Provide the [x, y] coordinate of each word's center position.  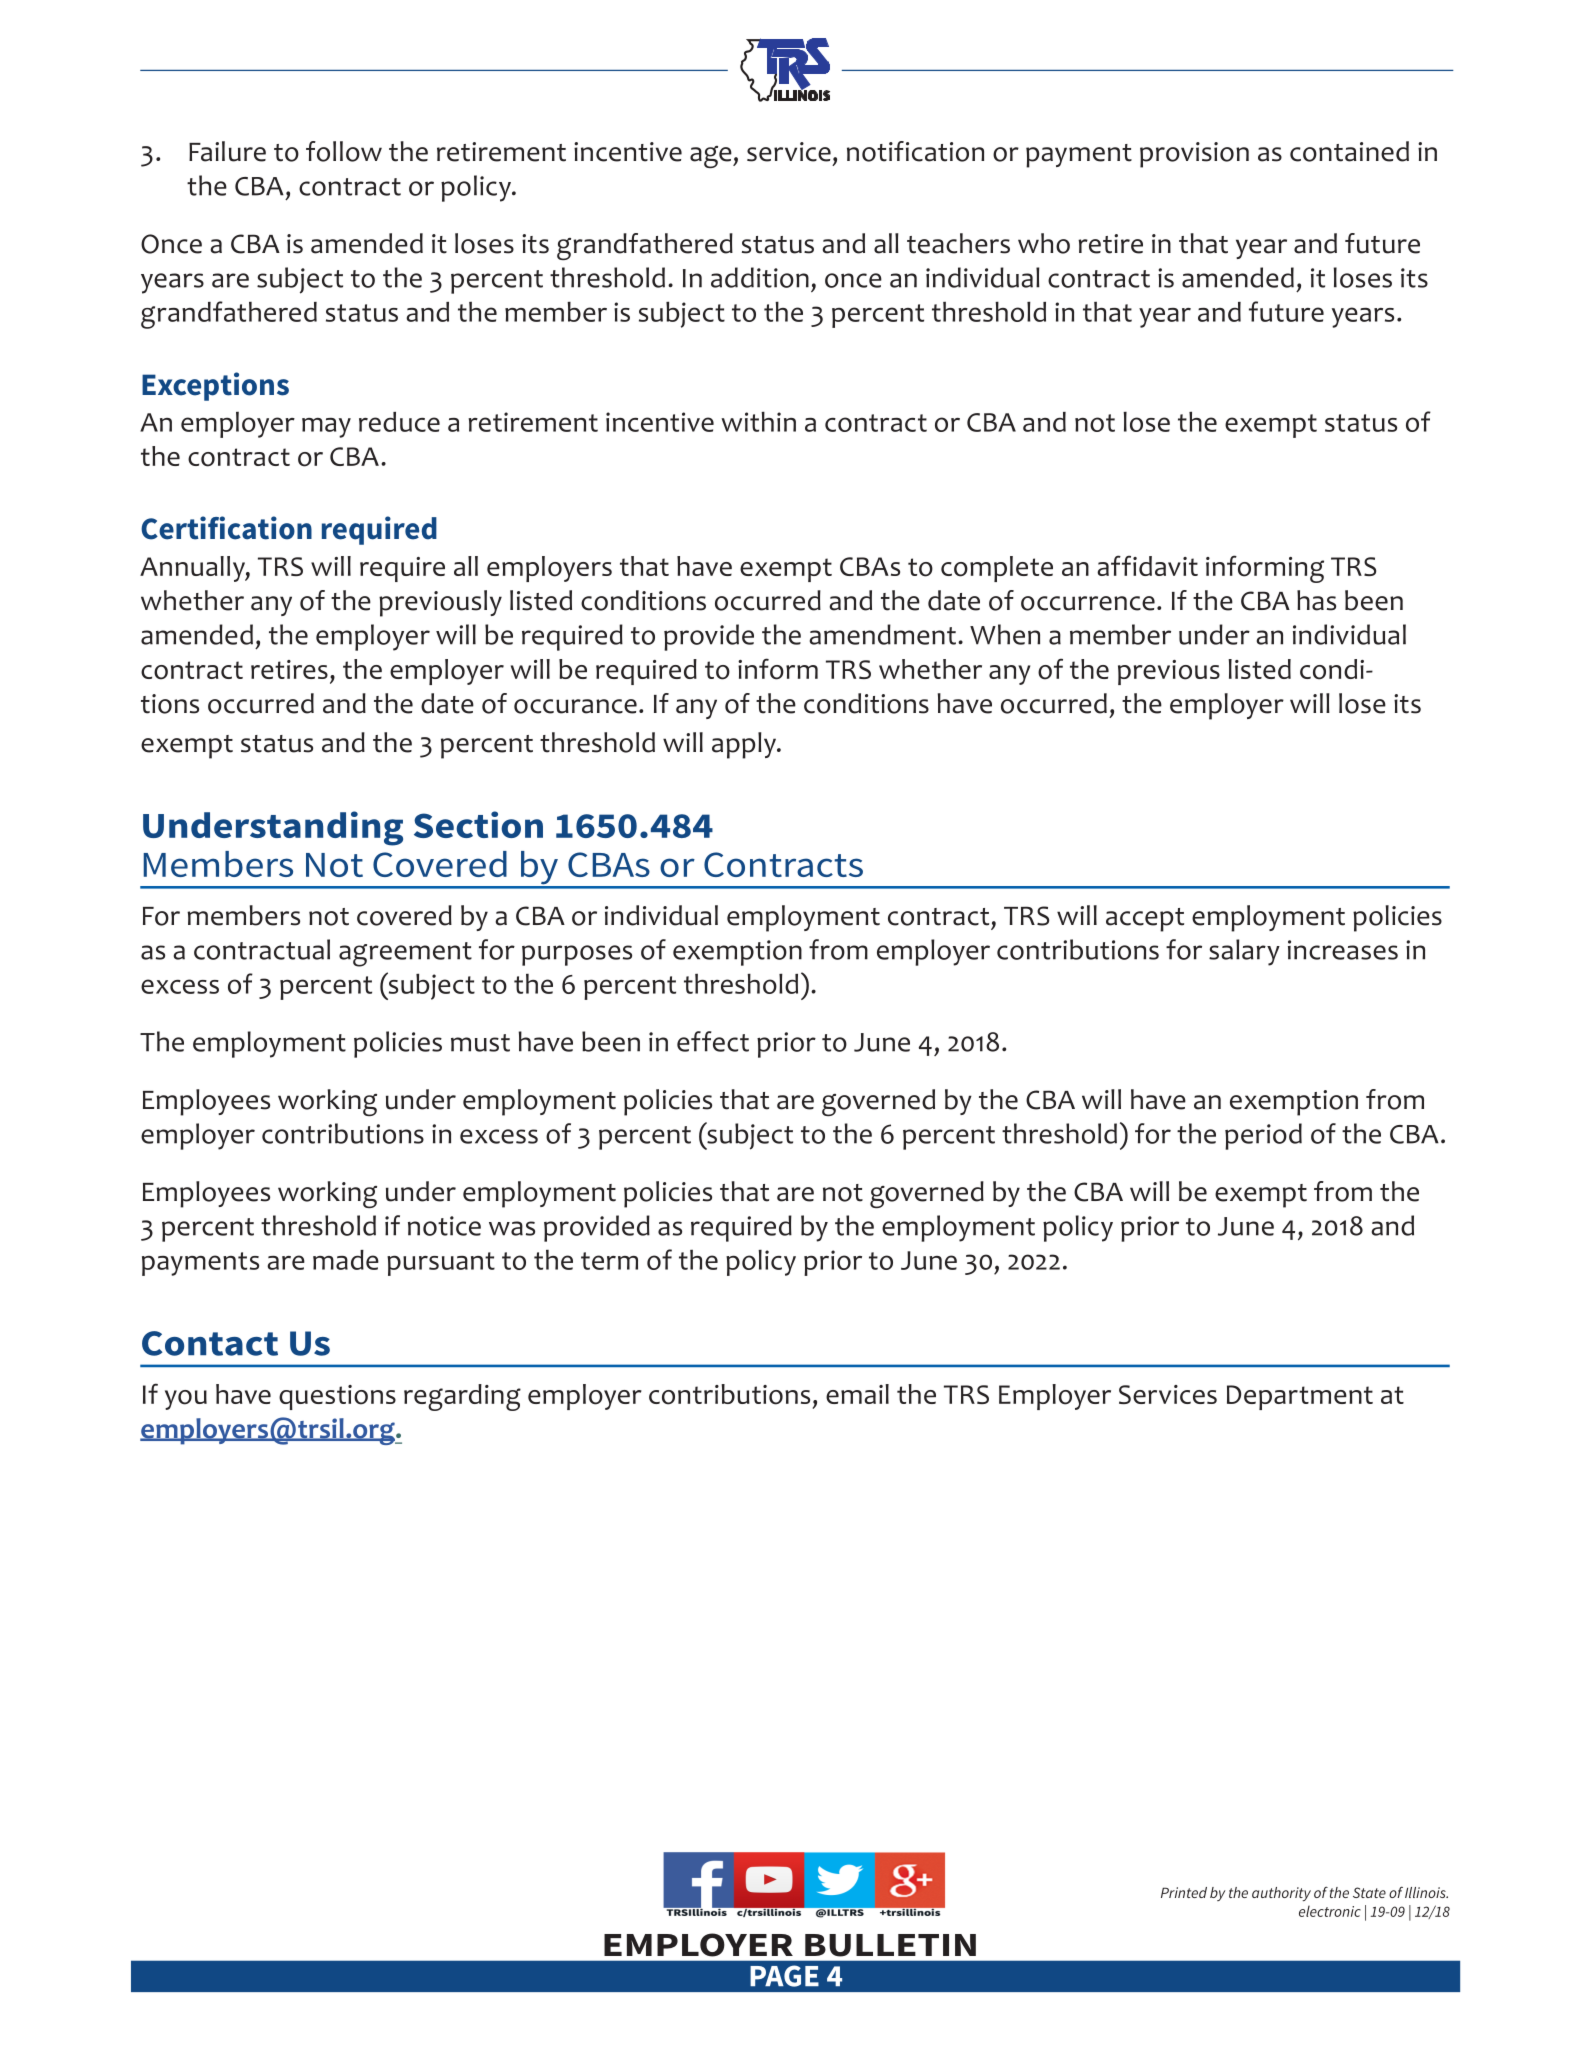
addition [760, 277]
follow [344, 151]
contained [1349, 151]
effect [713, 1041]
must [480, 1043]
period [1263, 1136]
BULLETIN [890, 1945]
